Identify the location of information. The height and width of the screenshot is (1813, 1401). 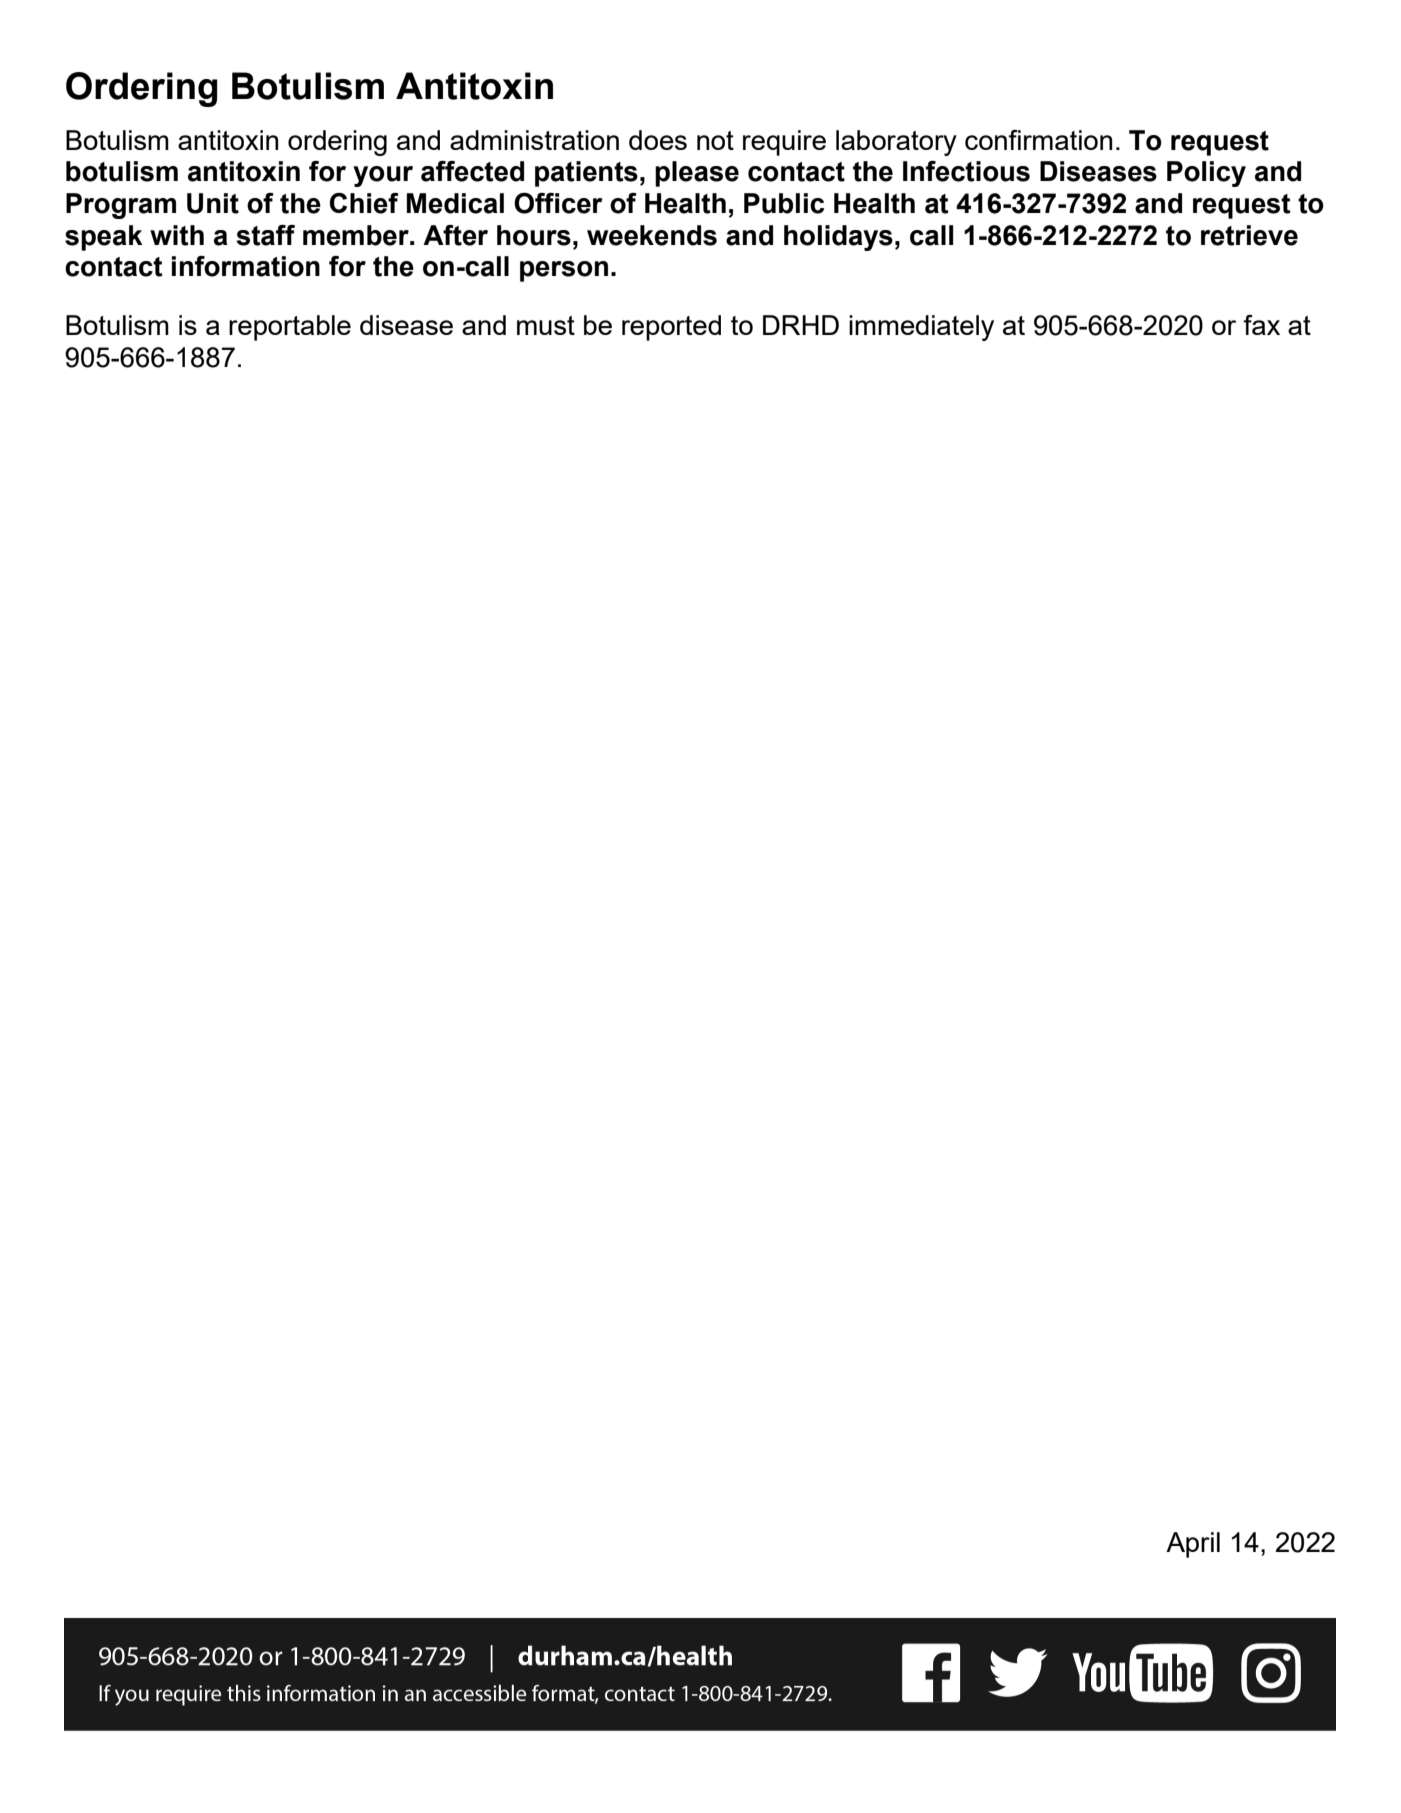
(246, 266).
